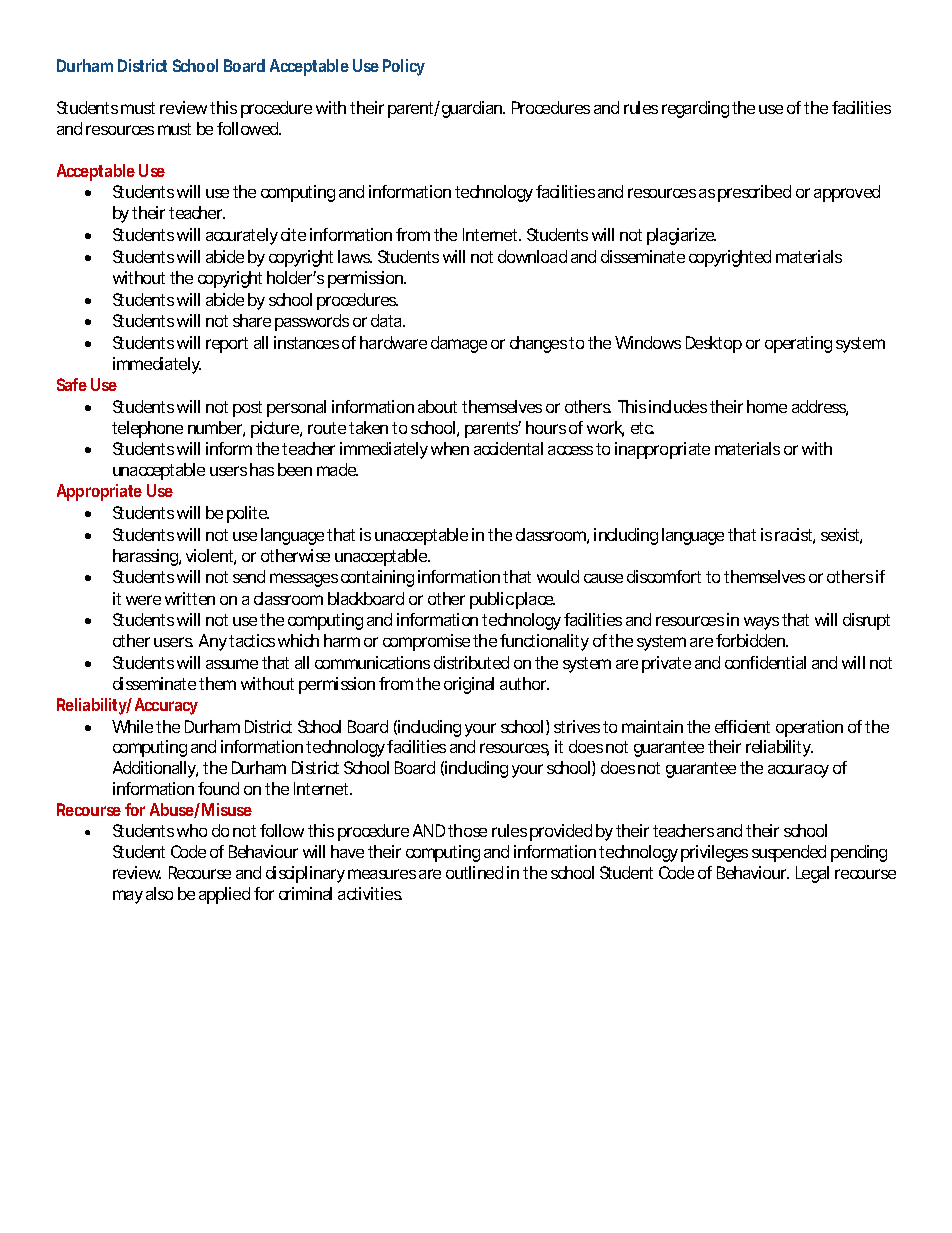 This image has height=1233, width=952. What do you see at coordinates (459, 344) in the image?
I see `damage` at bounding box center [459, 344].
